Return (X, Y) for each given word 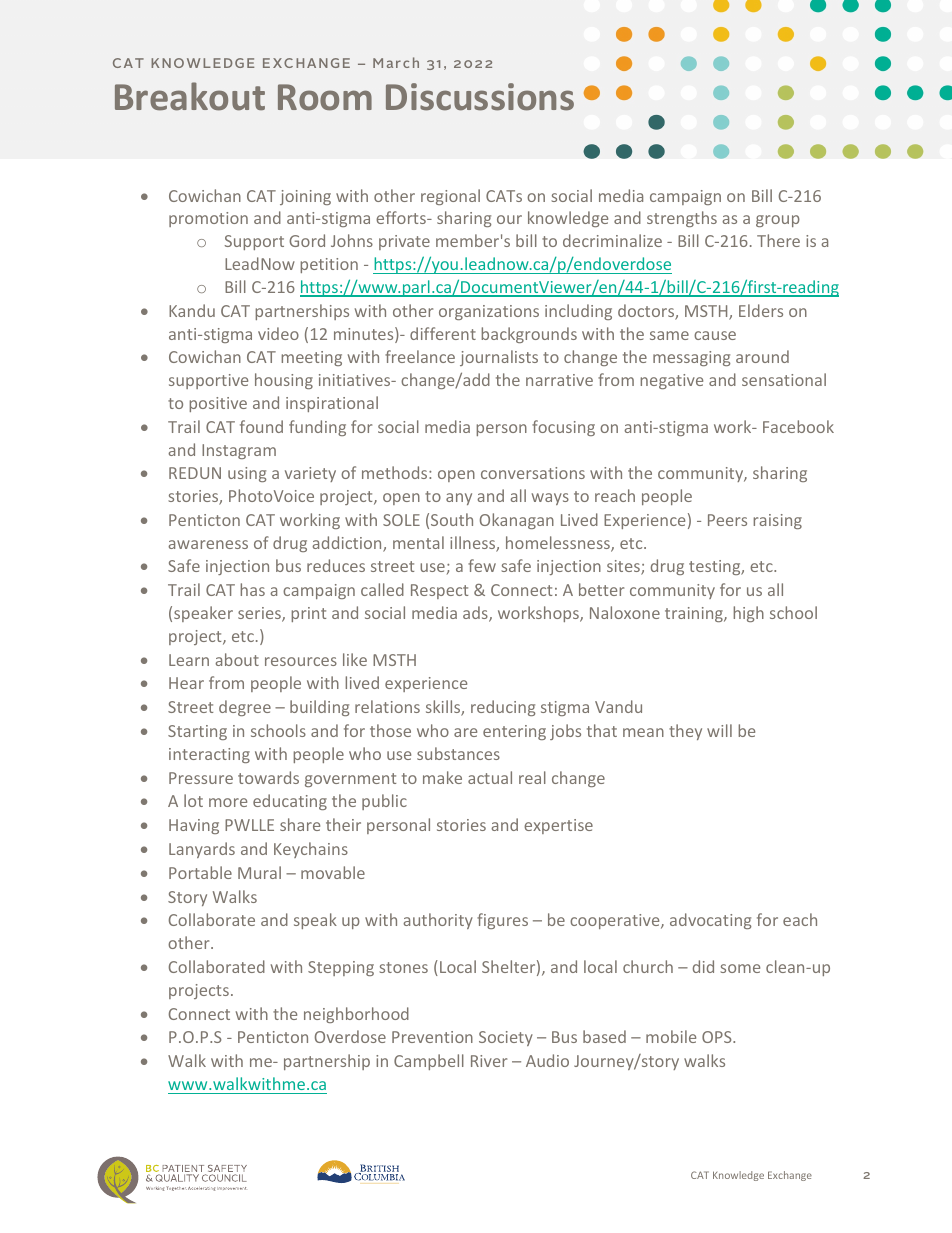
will (719, 730)
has (252, 589)
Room (325, 97)
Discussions (480, 97)
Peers (727, 520)
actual (490, 777)
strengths (682, 219)
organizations (489, 312)
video (278, 333)
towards (268, 777)
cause (715, 335)
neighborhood (356, 1015)
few (482, 565)
